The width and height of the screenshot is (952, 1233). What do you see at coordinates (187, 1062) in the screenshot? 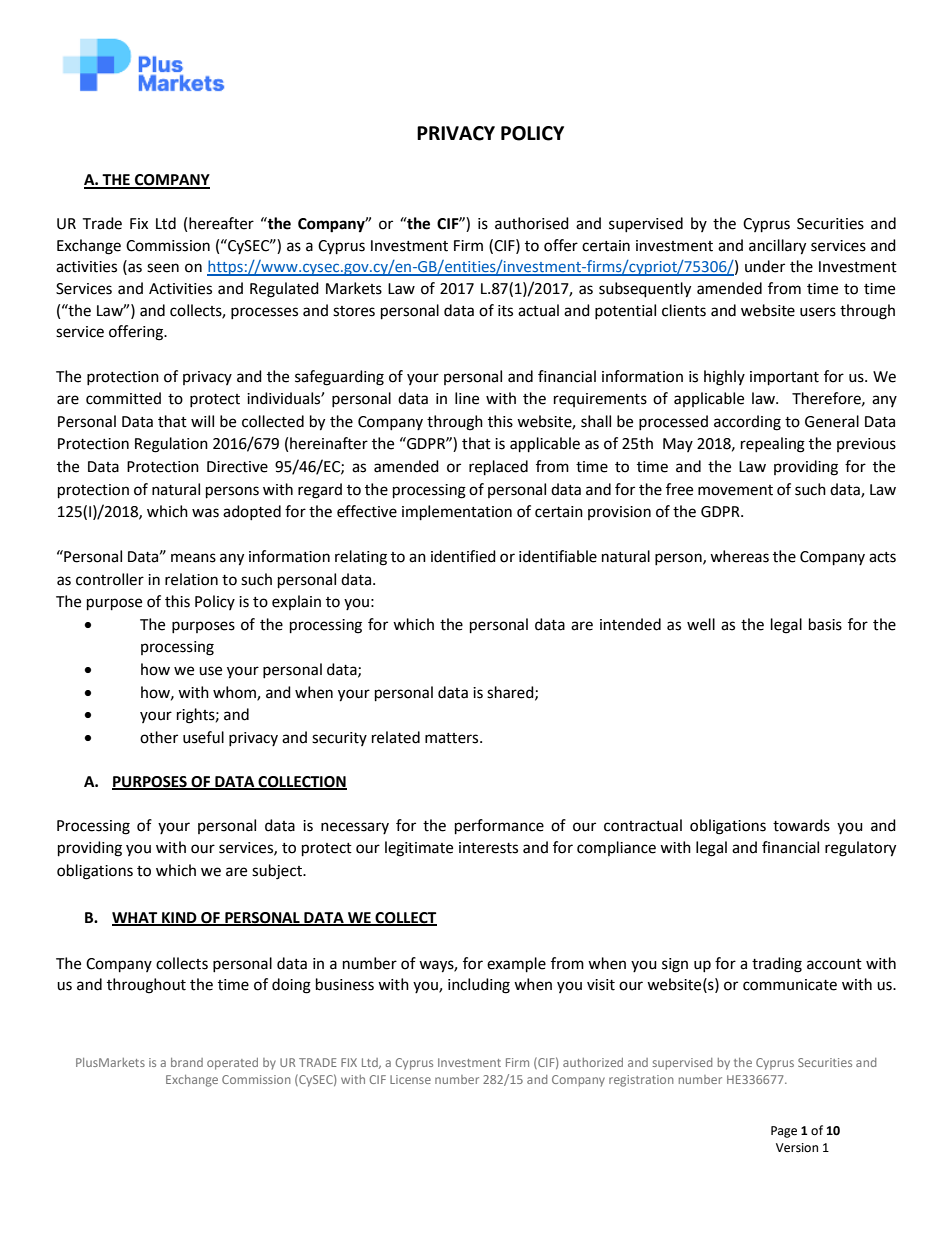
I see `brand` at bounding box center [187, 1062].
